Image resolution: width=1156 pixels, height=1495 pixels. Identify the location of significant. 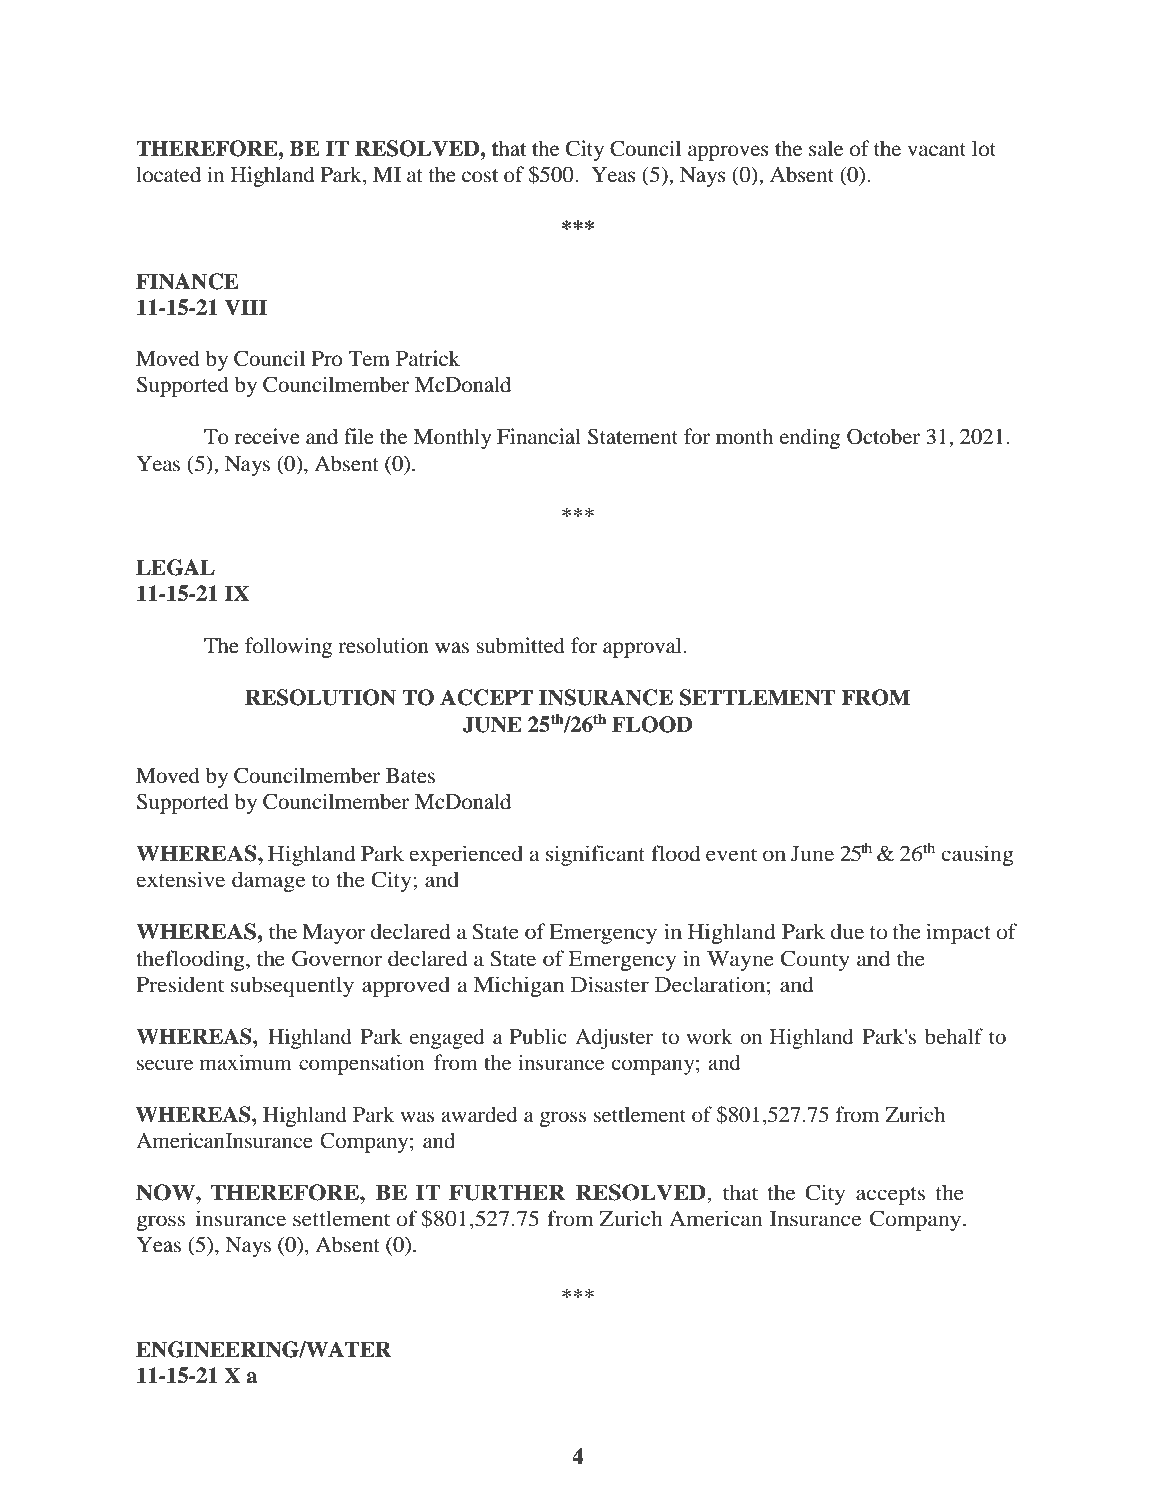
(595, 855).
